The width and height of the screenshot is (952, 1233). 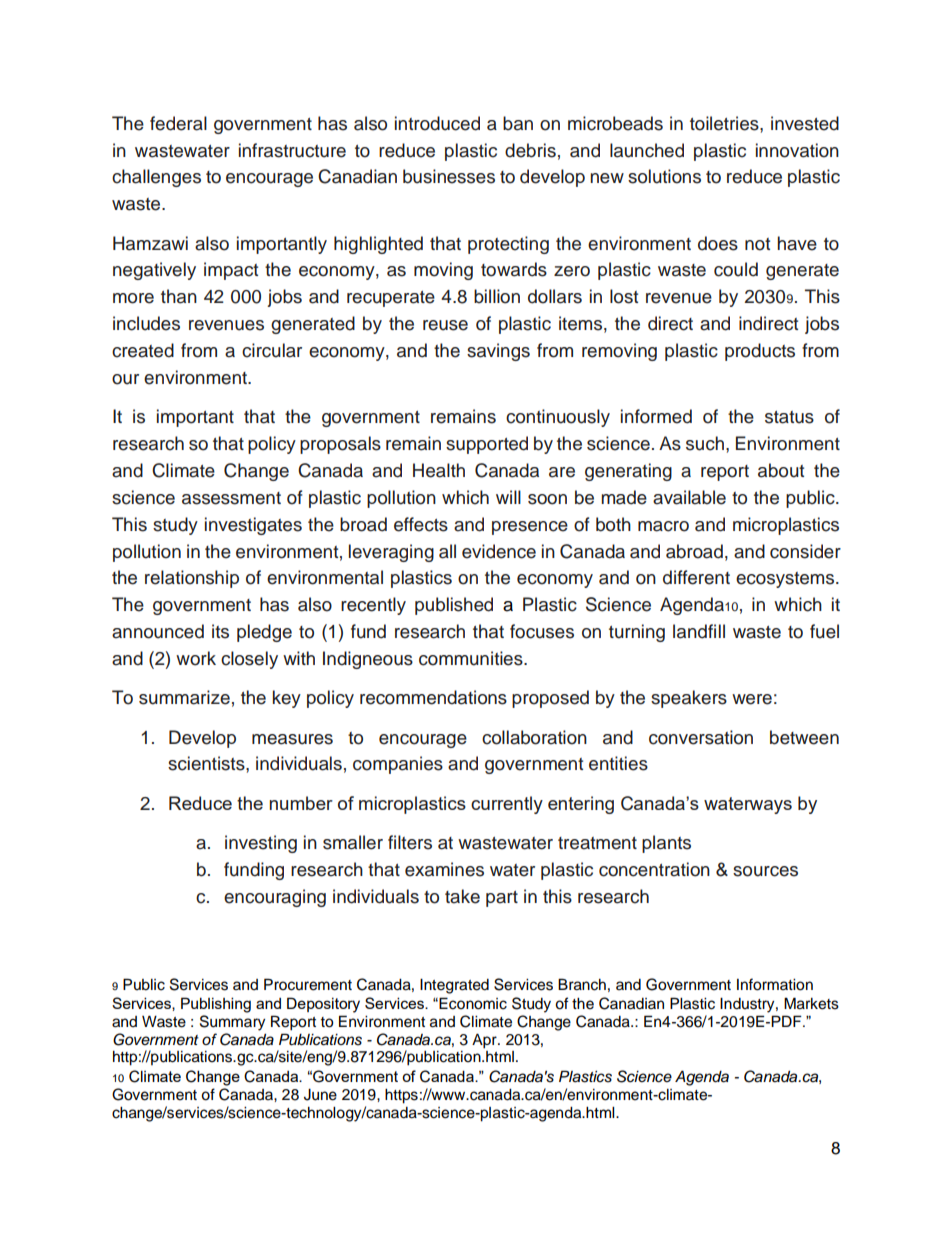 I want to click on toiletries, so click(x=725, y=123).
